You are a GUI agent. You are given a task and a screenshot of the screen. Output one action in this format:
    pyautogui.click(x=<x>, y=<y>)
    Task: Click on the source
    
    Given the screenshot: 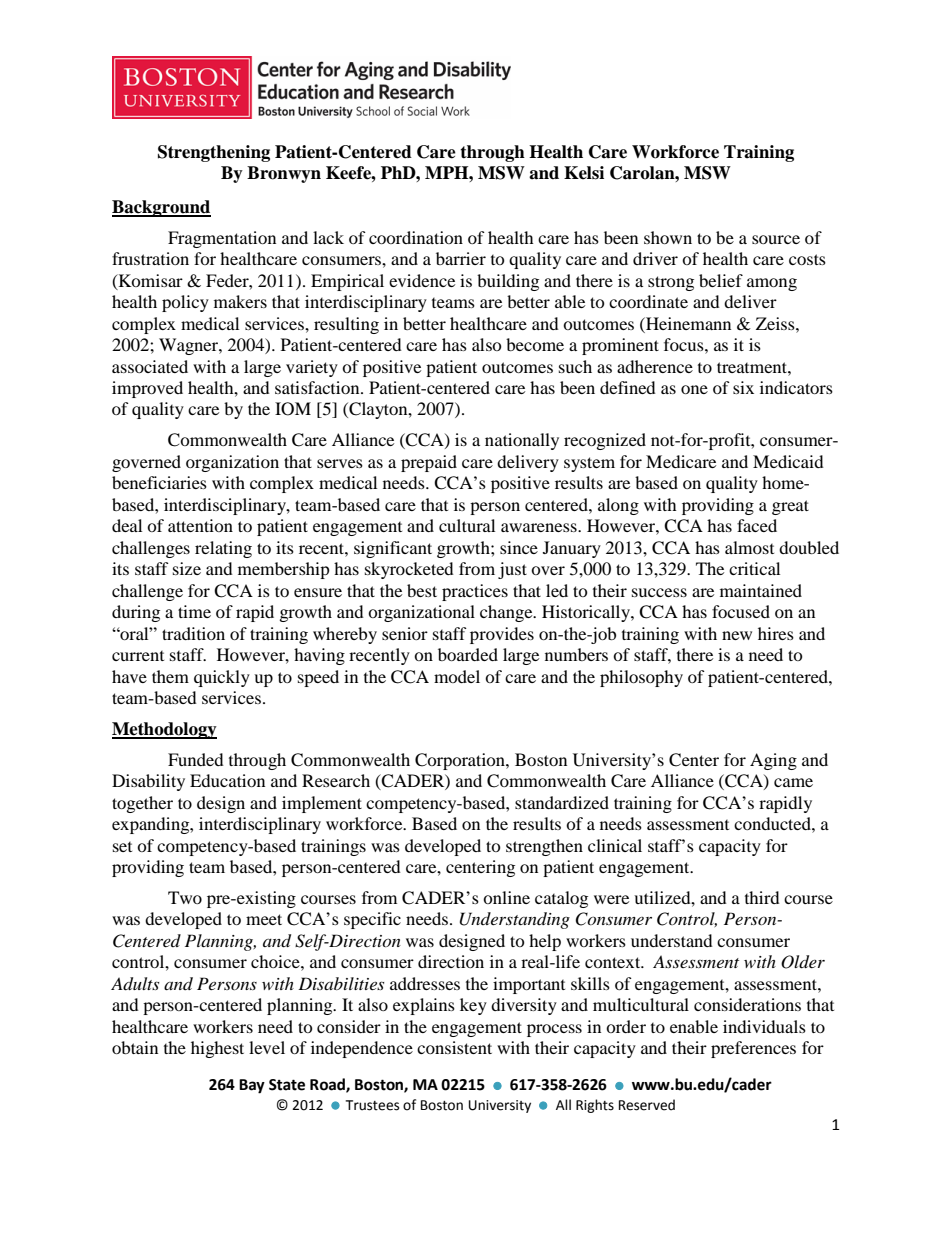 What is the action you would take?
    pyautogui.click(x=776, y=239)
